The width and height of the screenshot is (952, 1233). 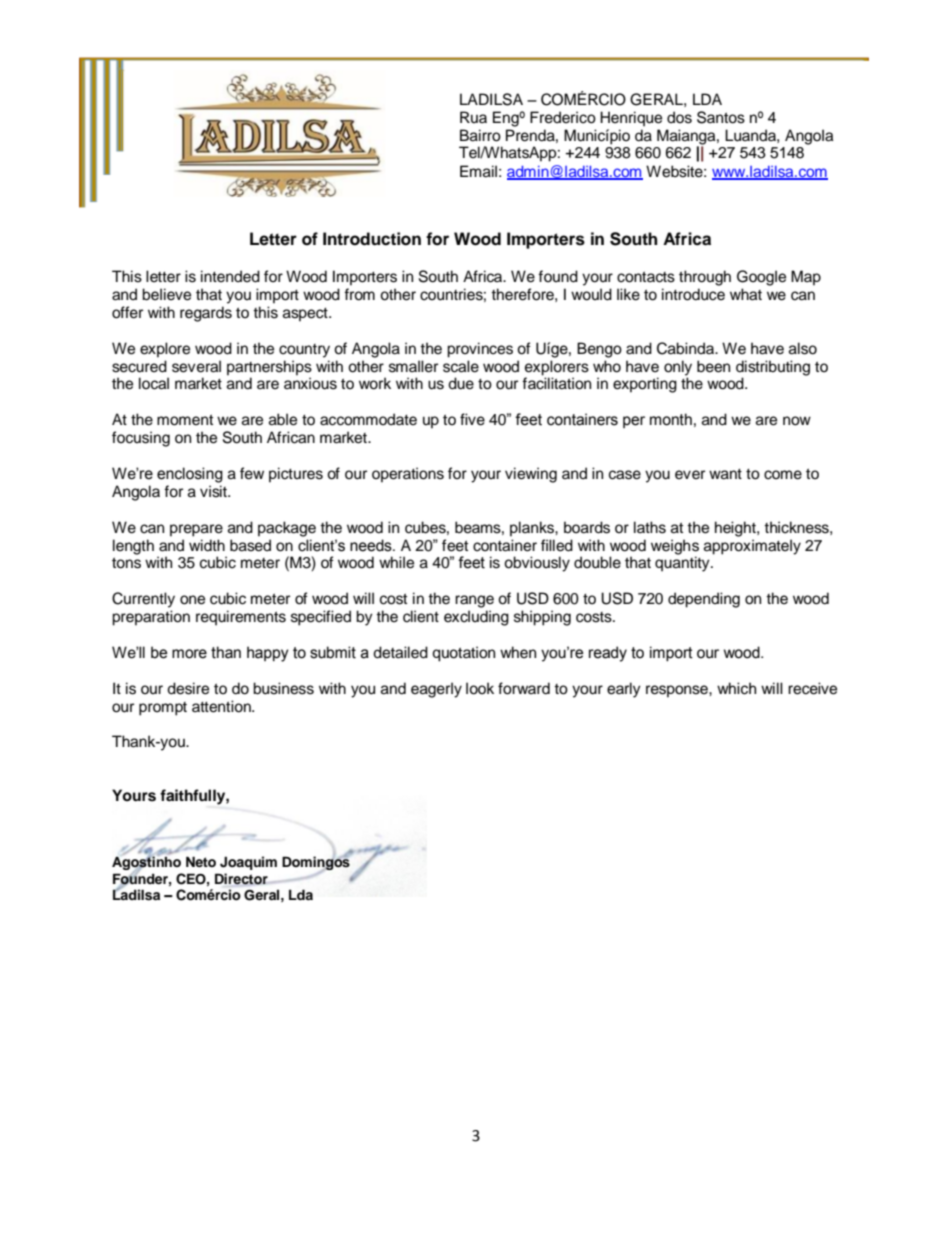 I want to click on Director, so click(x=242, y=879).
